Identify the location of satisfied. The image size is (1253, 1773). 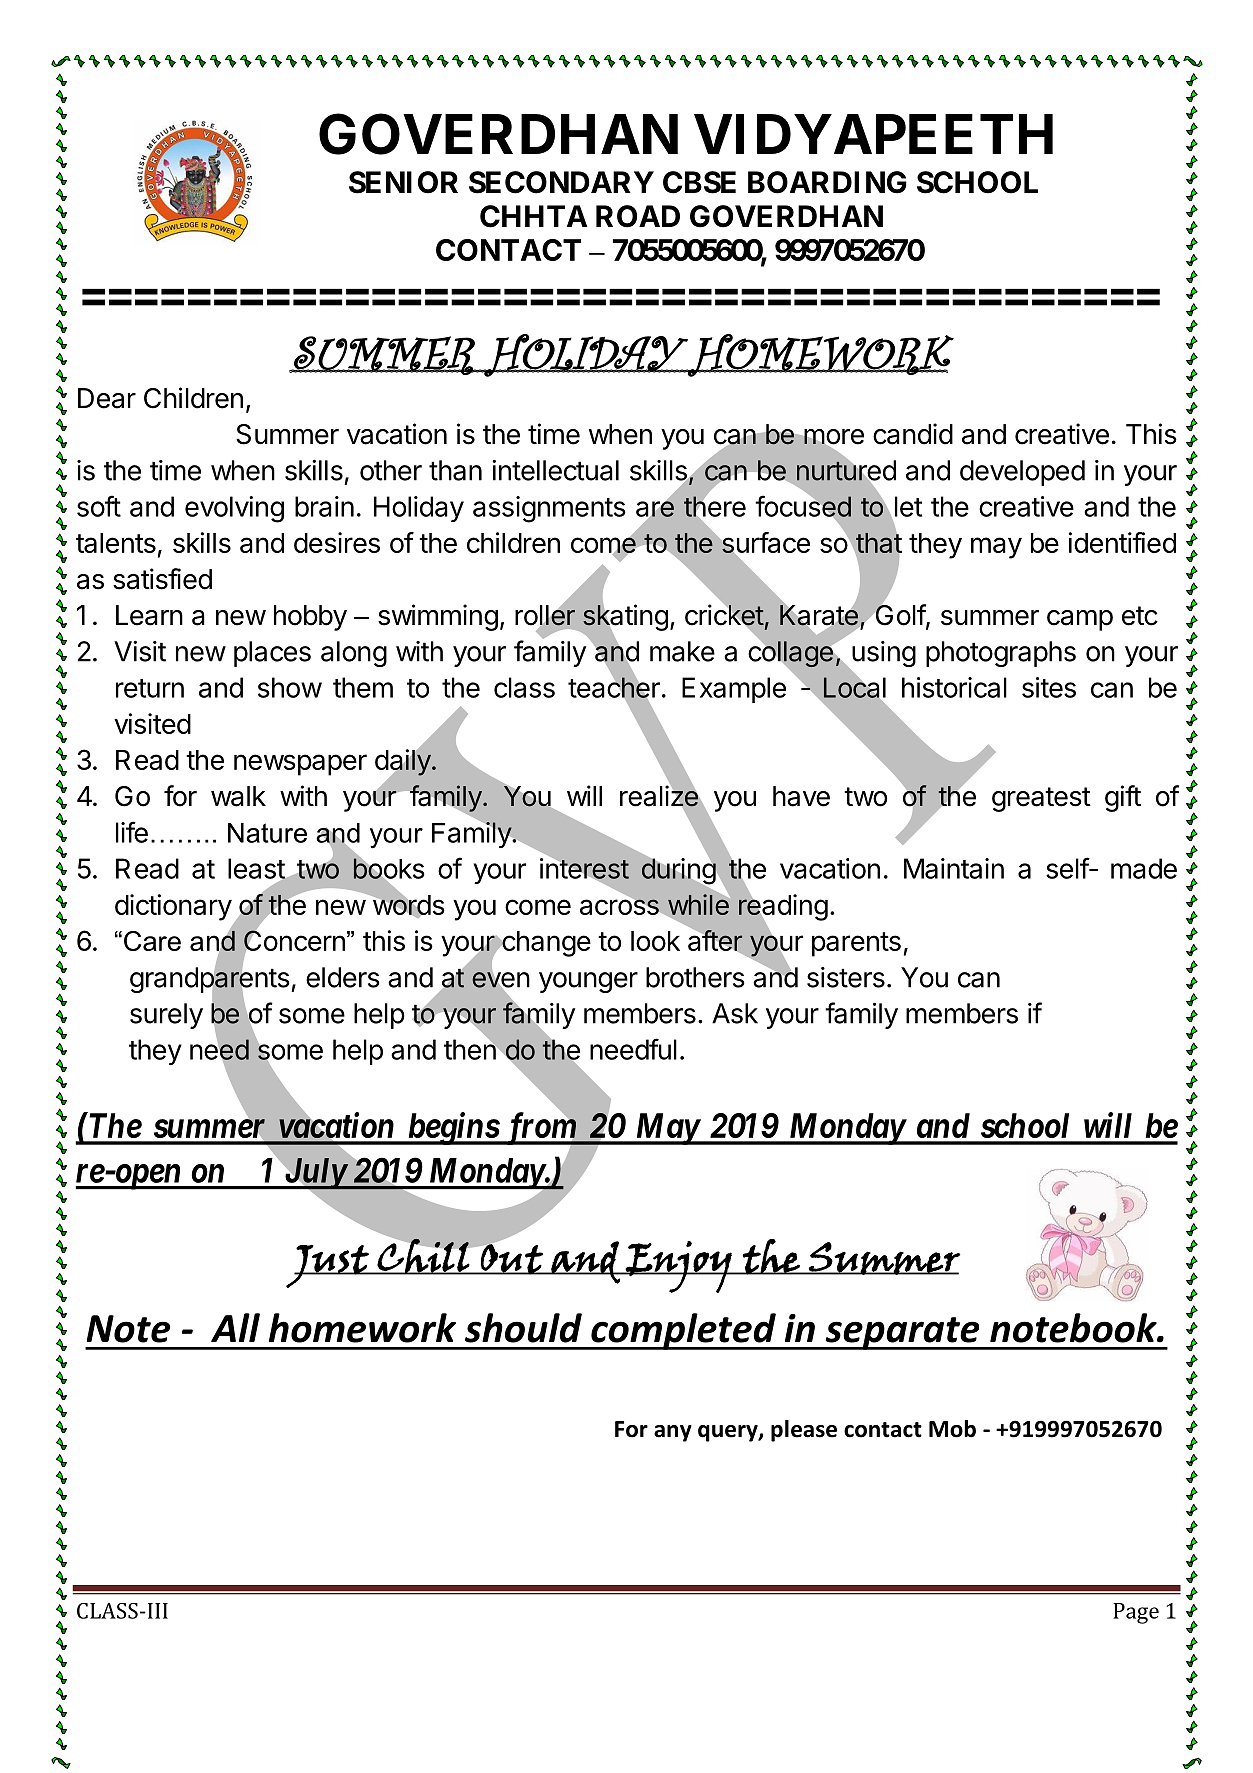
(162, 579).
